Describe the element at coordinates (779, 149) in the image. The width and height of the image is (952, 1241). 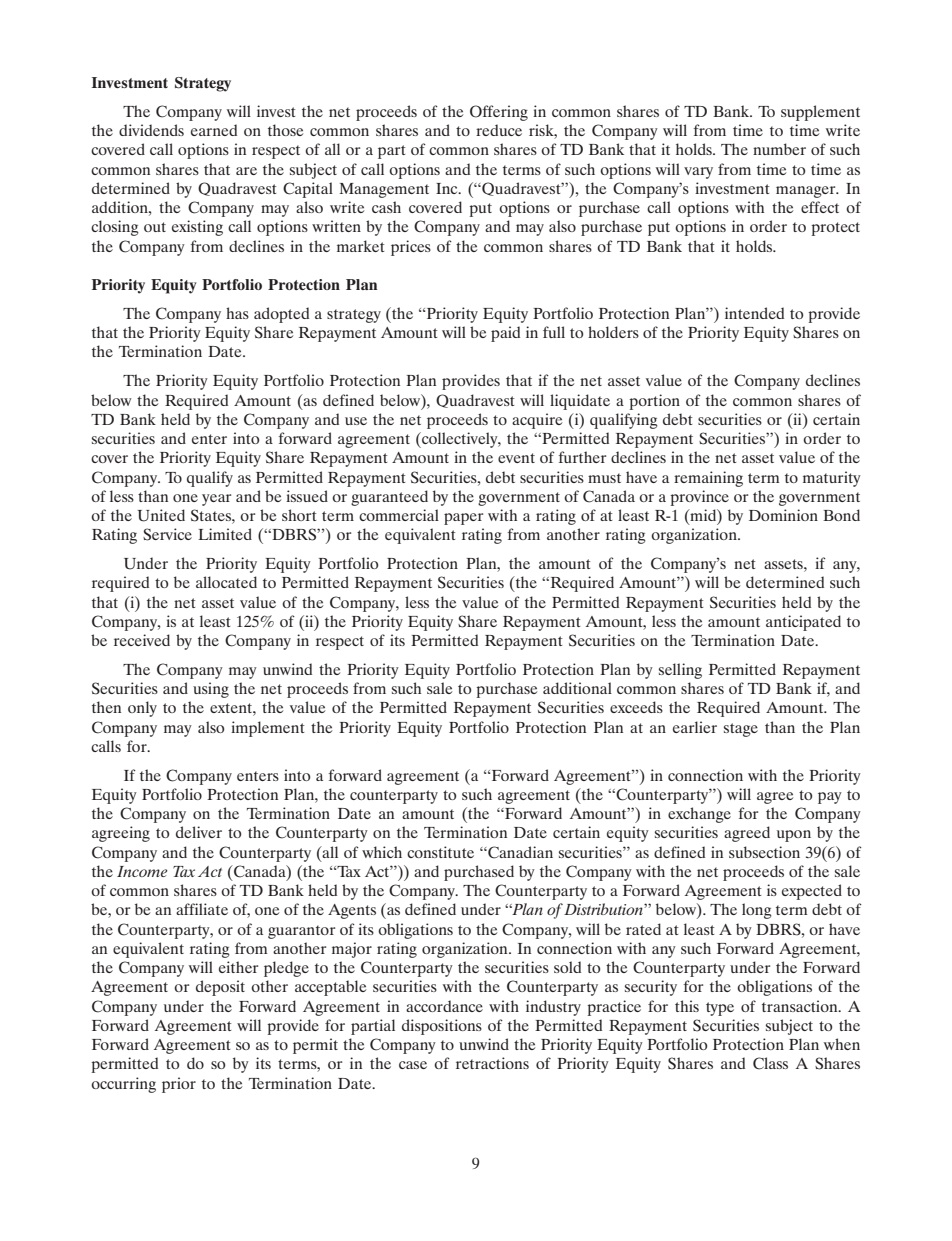
I see `number` at that location.
